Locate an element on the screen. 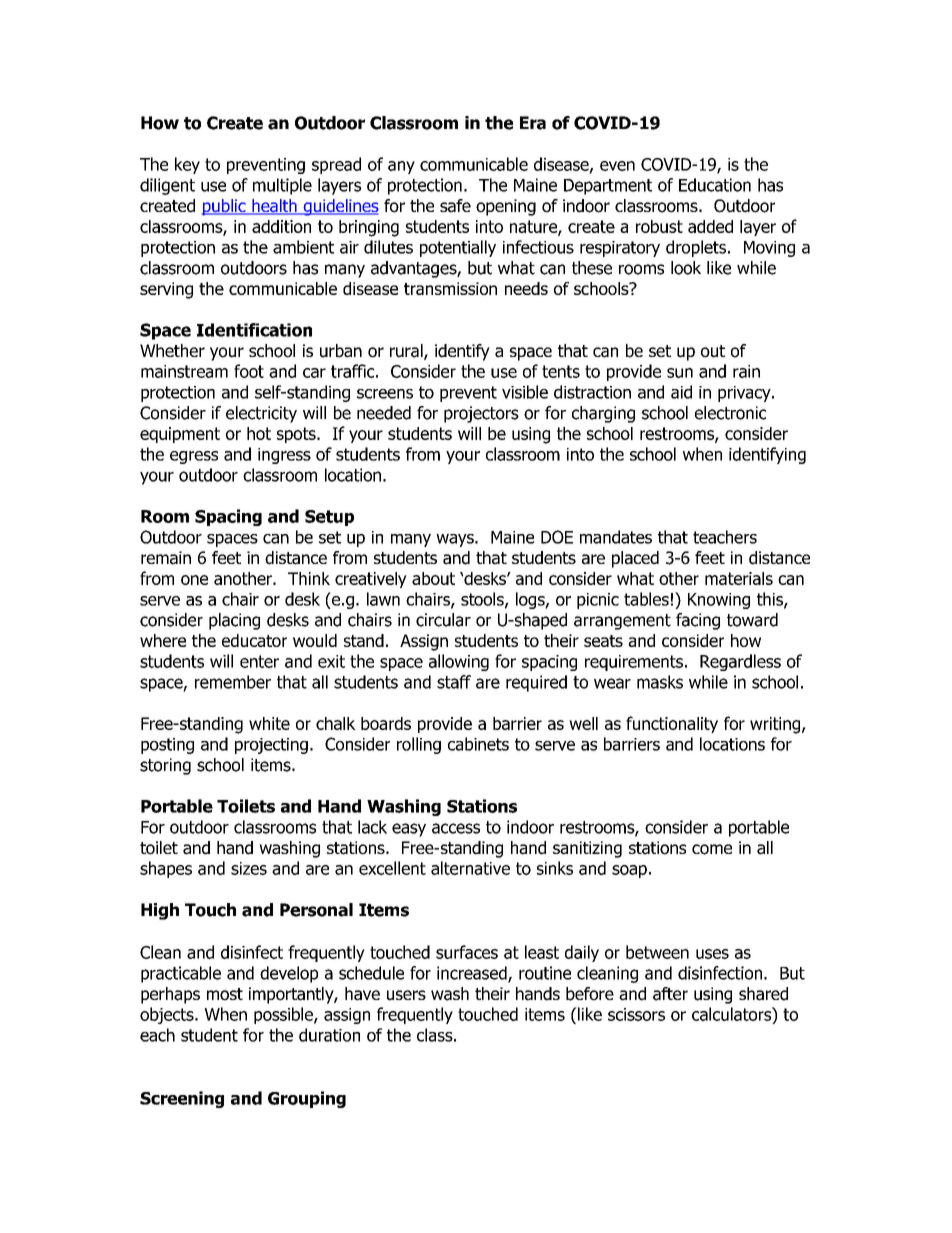 This screenshot has height=1233, width=952. Screening is located at coordinates (182, 1099).
